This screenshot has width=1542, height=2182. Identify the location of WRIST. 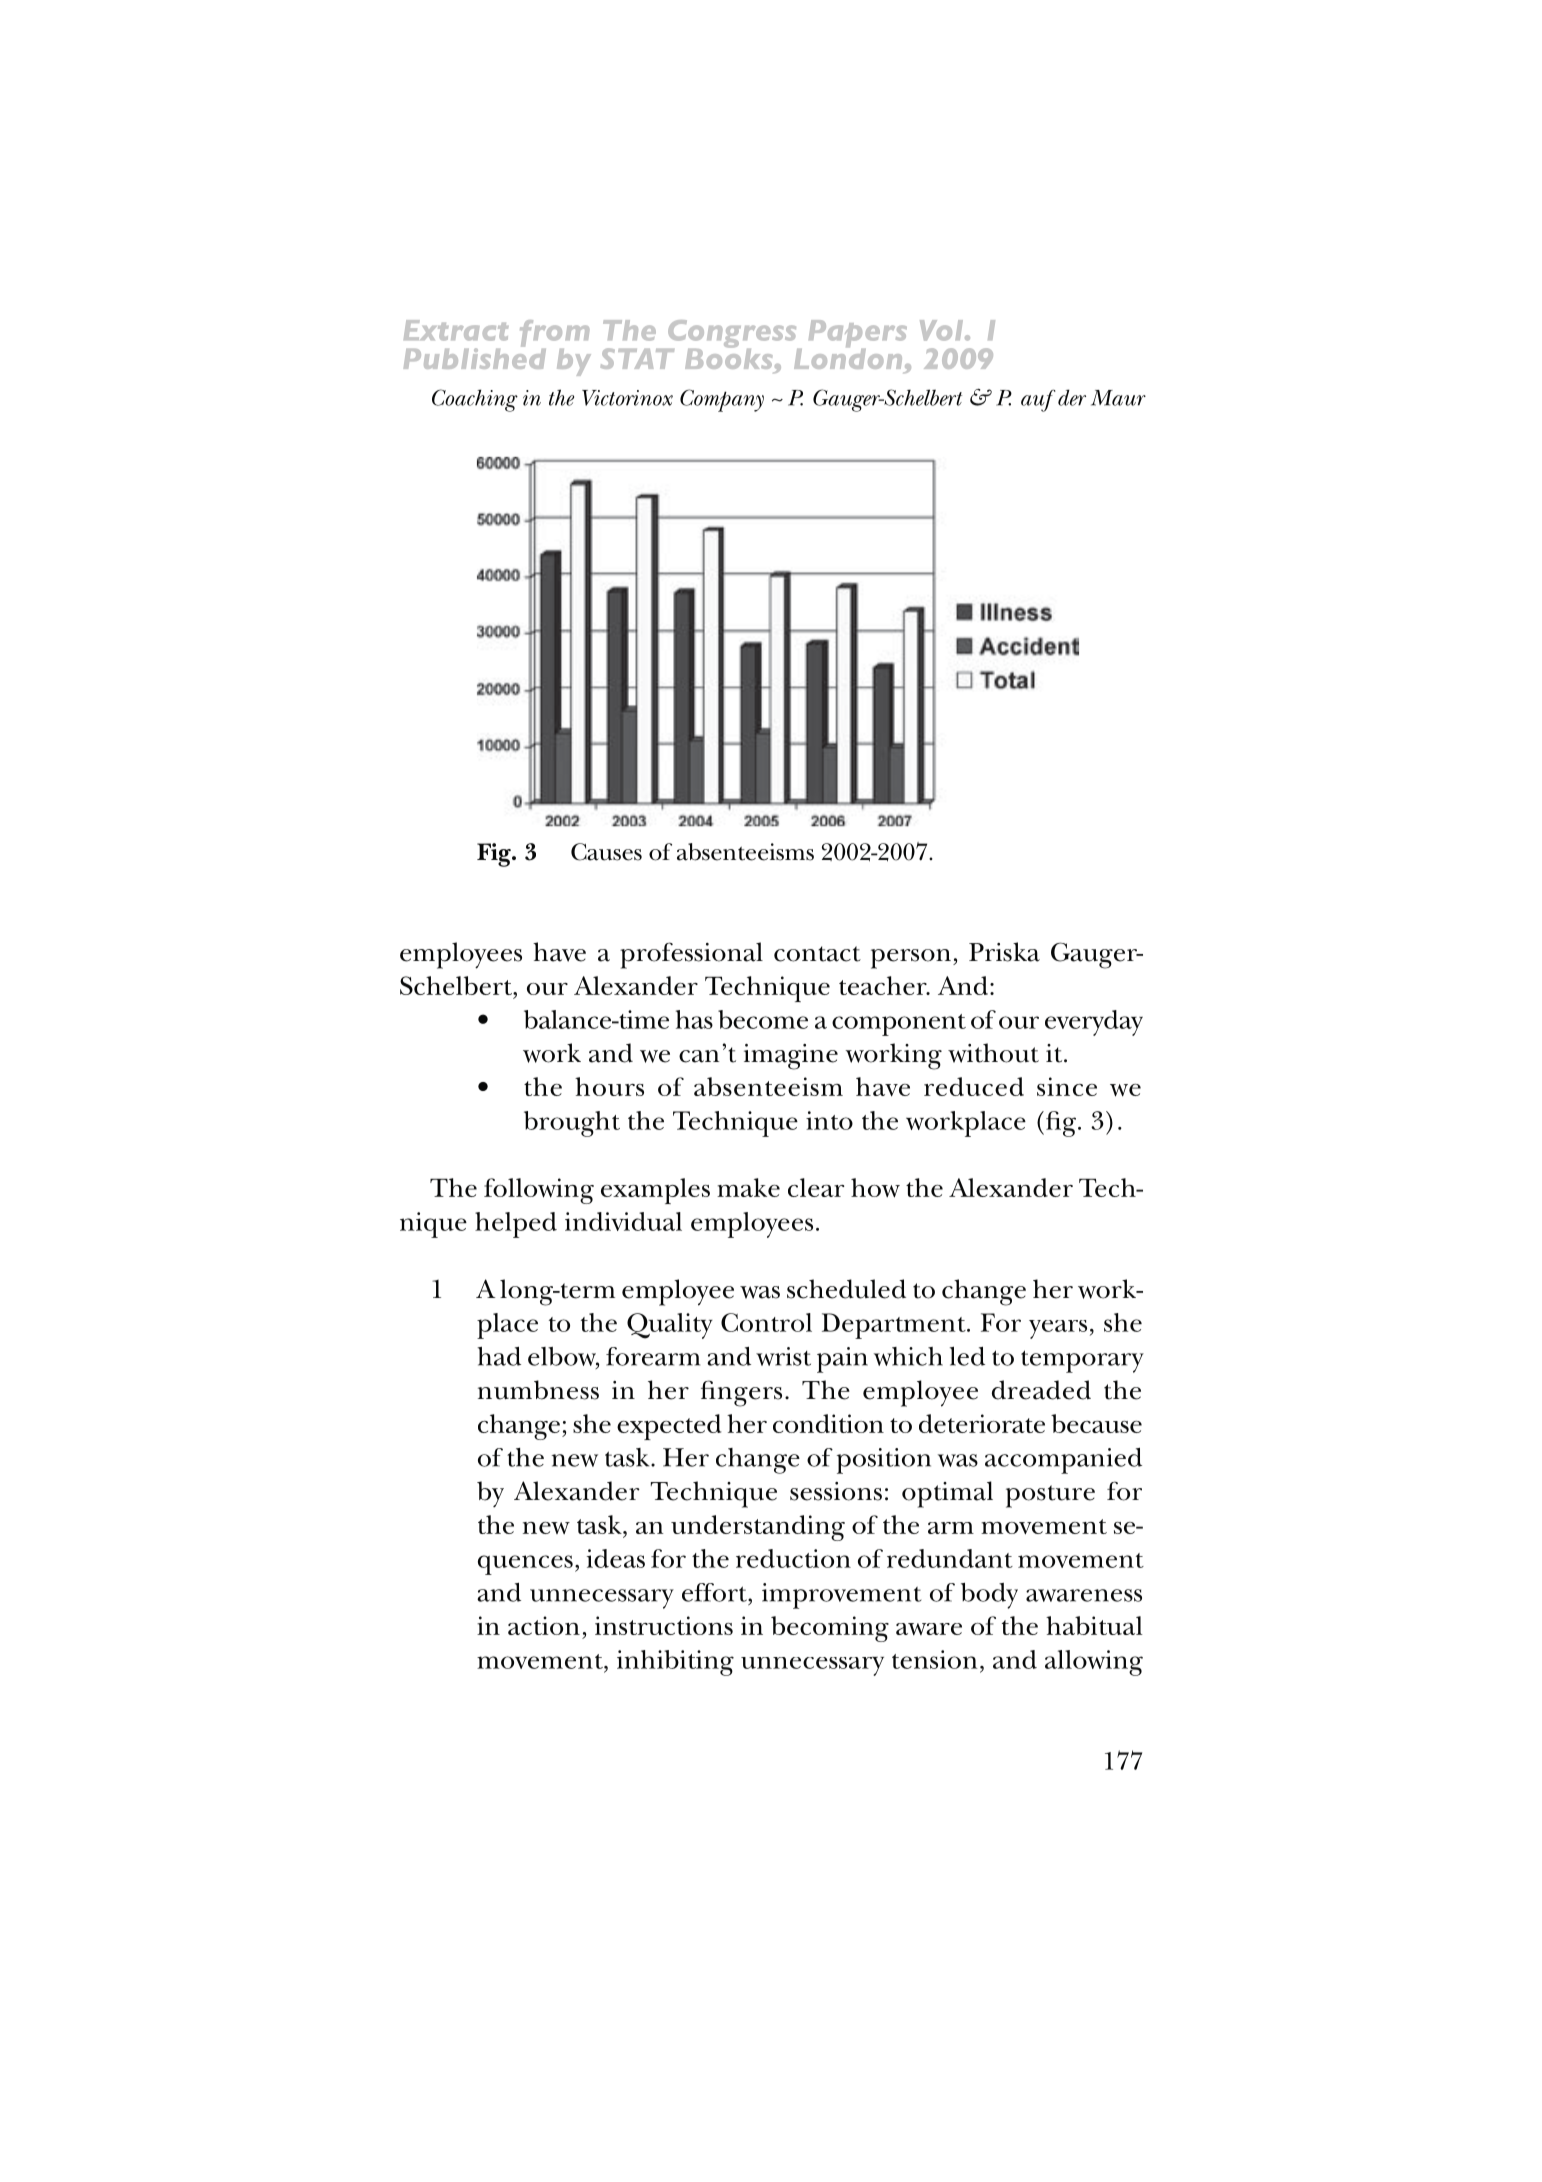
(783, 1356).
